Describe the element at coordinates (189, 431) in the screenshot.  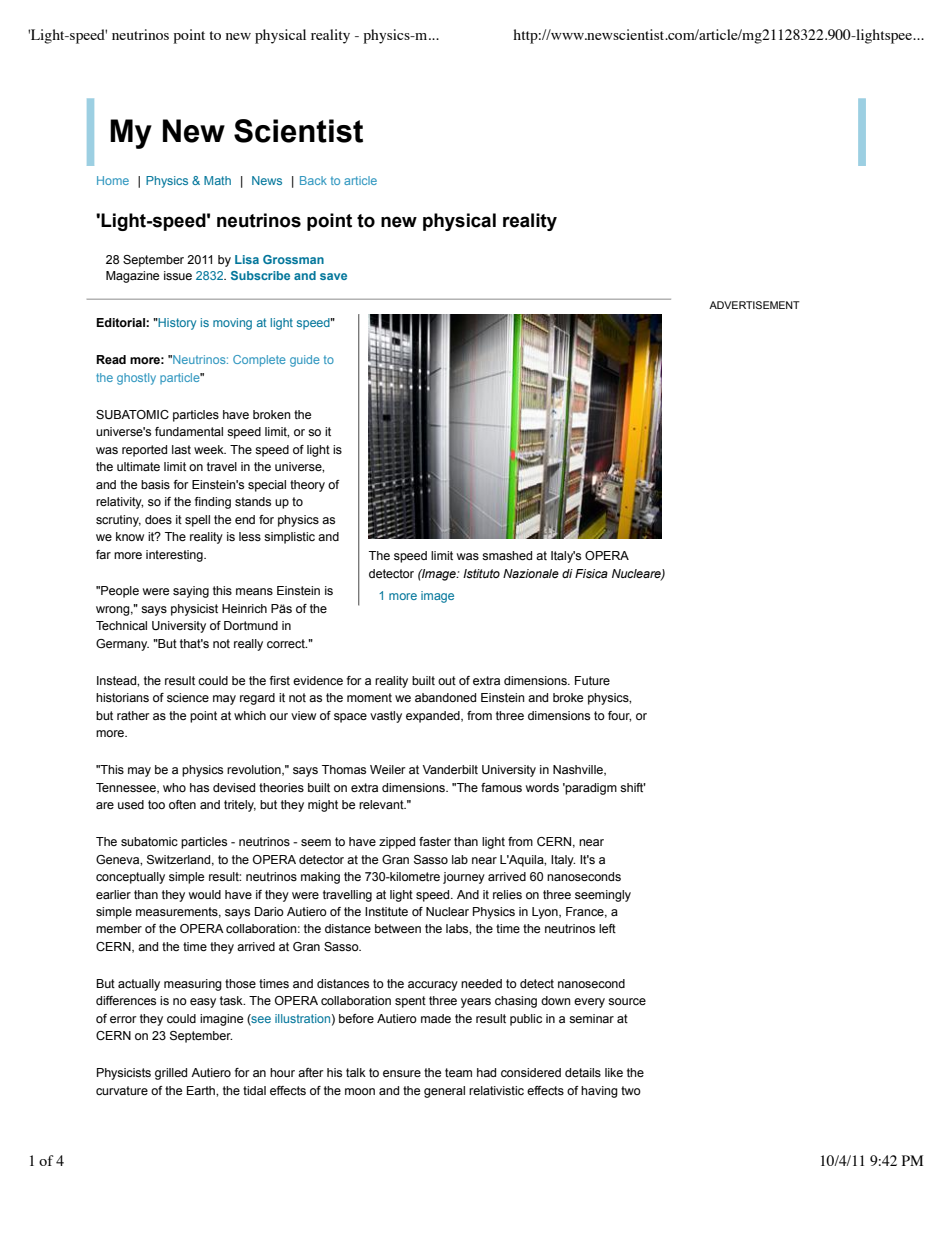
I see `fundamental` at that location.
